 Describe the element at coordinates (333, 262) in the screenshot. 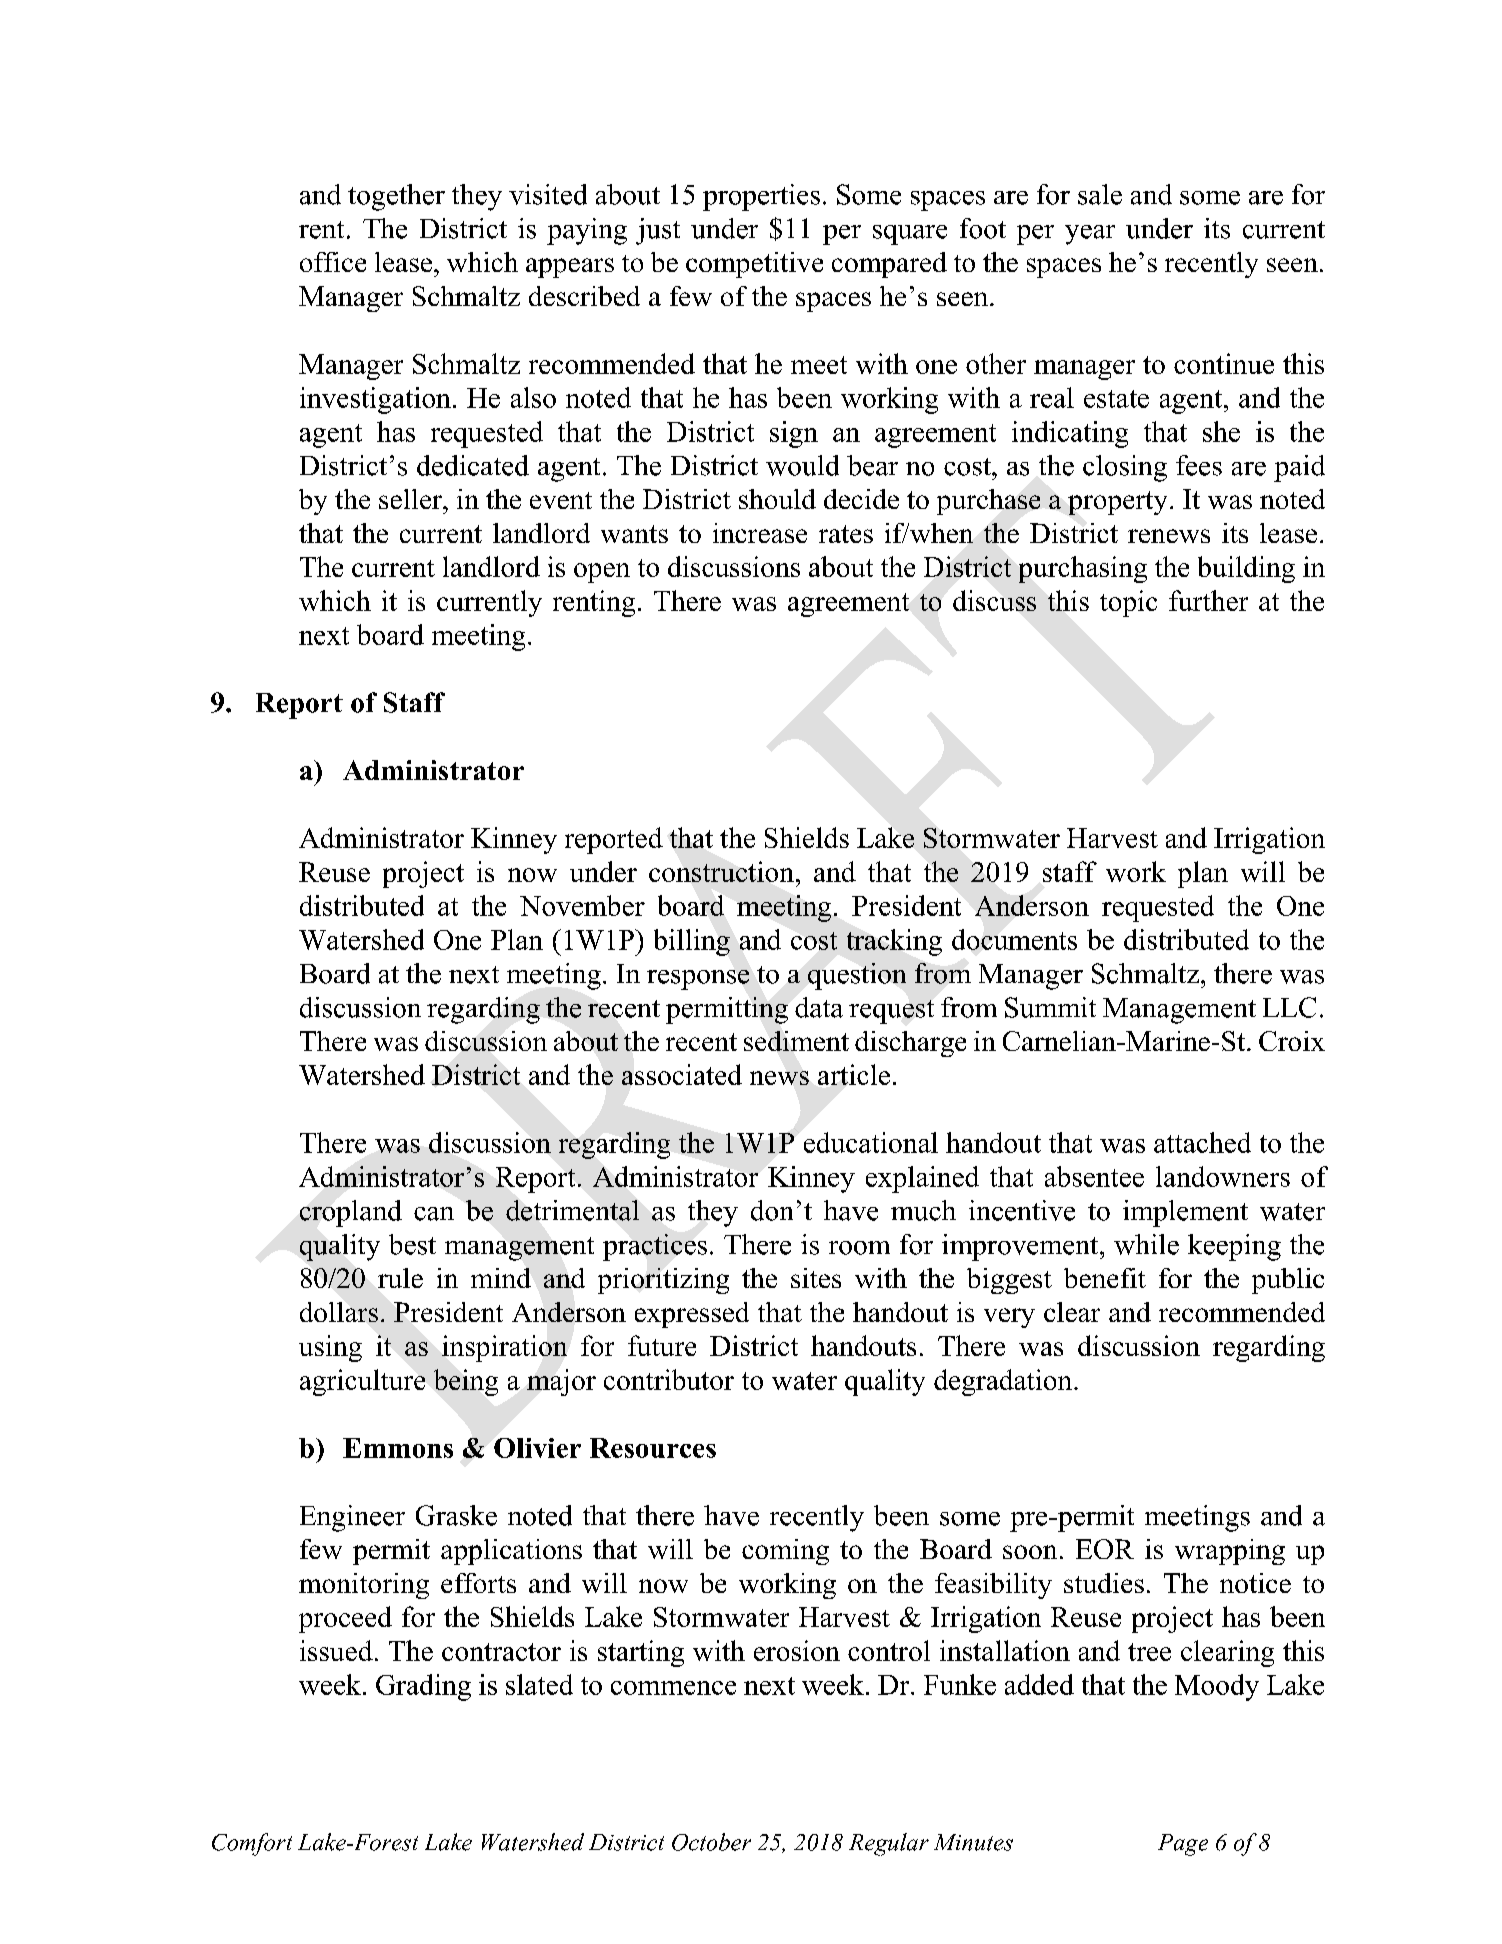

I see `office` at that location.
